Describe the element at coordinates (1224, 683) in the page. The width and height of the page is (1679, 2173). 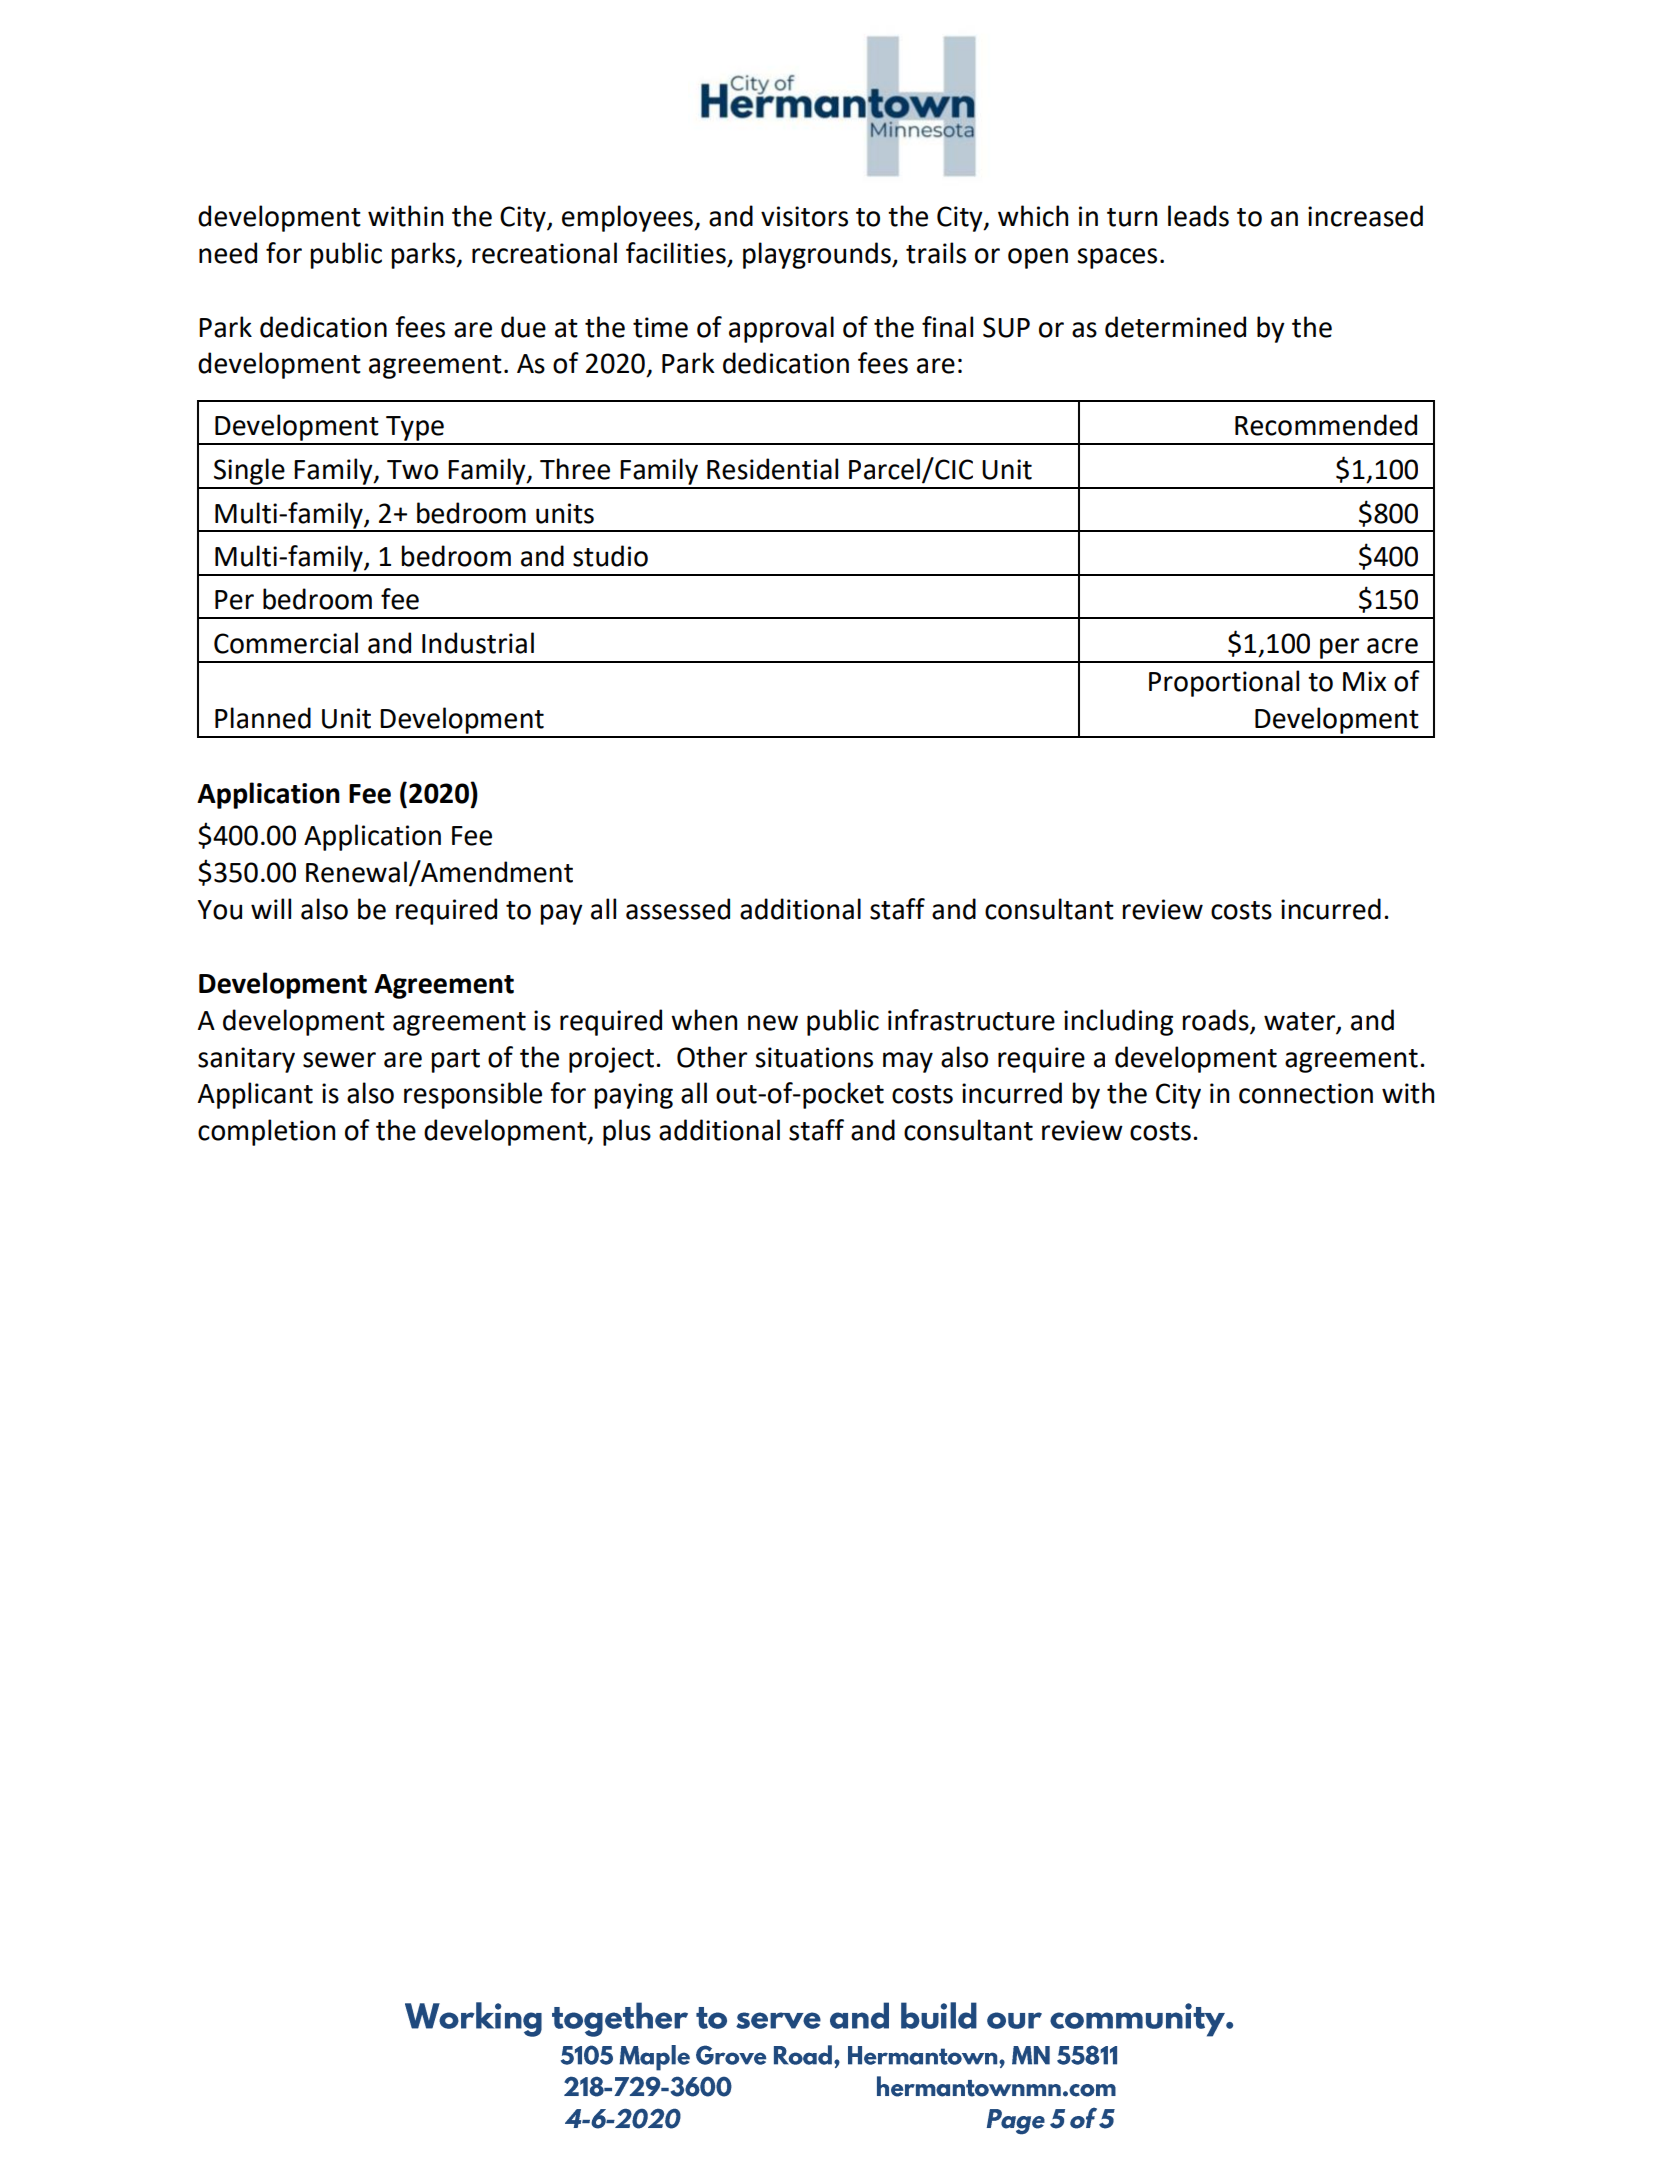
I see `Proportional` at that location.
